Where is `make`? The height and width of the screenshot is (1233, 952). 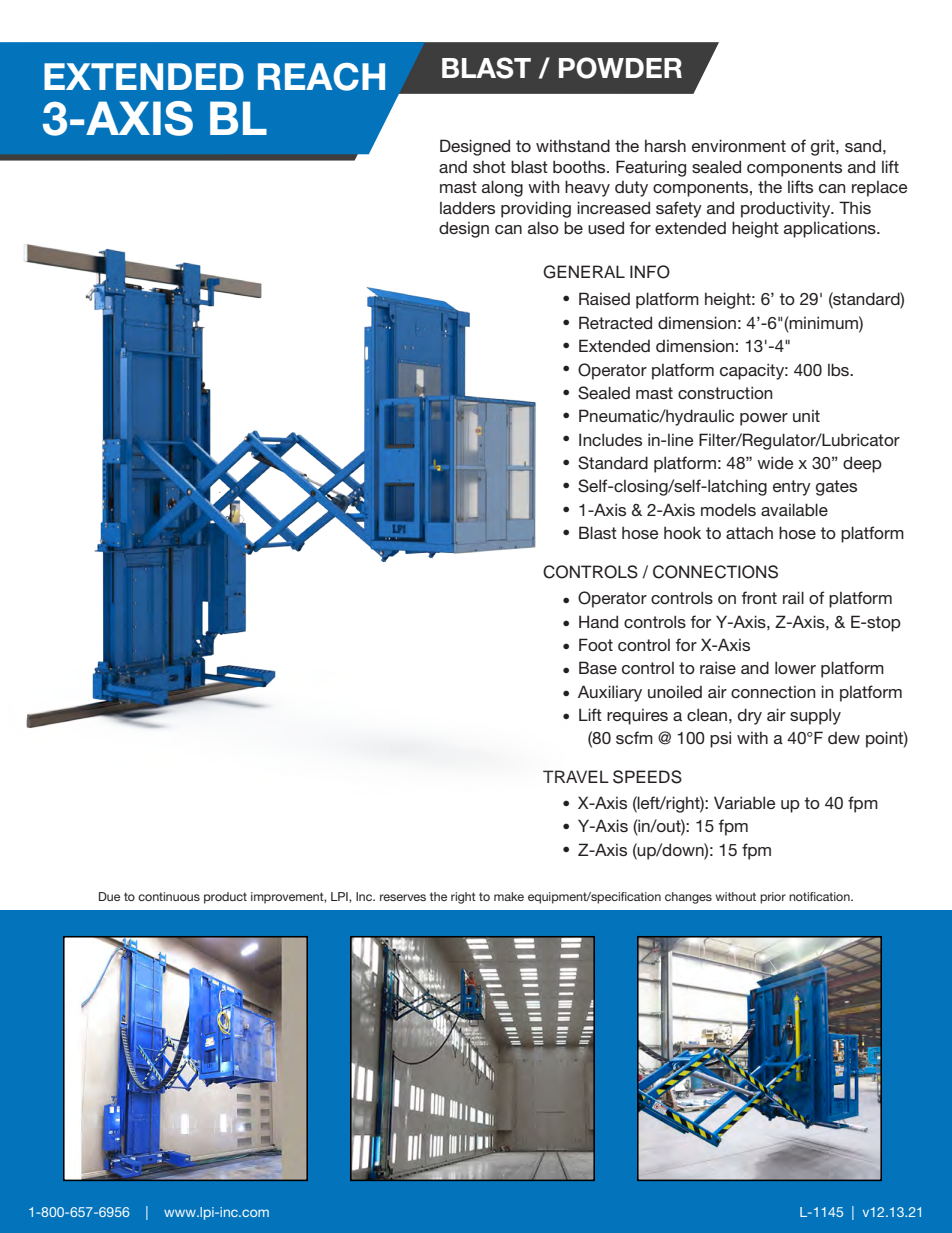 make is located at coordinates (509, 896).
